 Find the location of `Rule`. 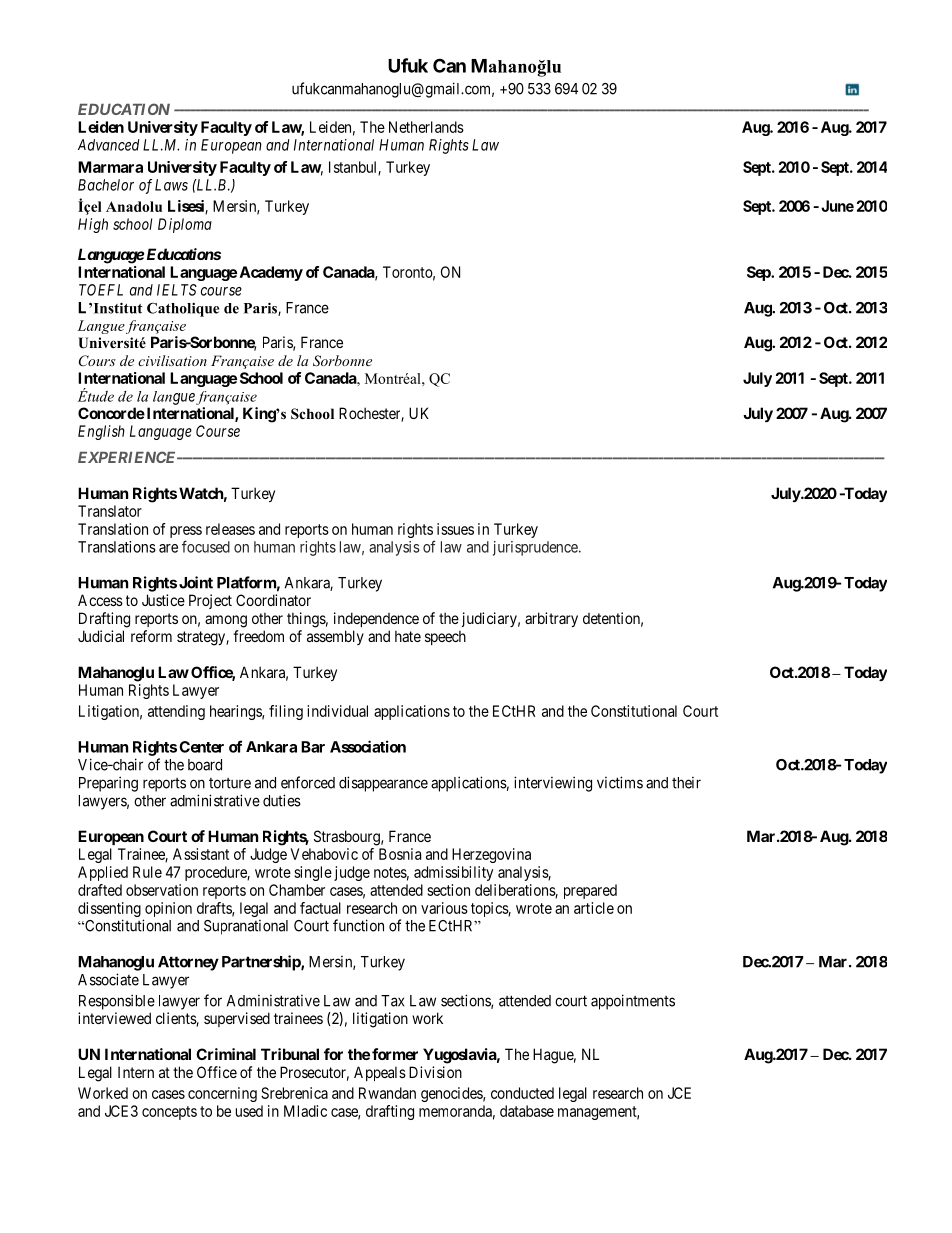

Rule is located at coordinates (147, 872).
